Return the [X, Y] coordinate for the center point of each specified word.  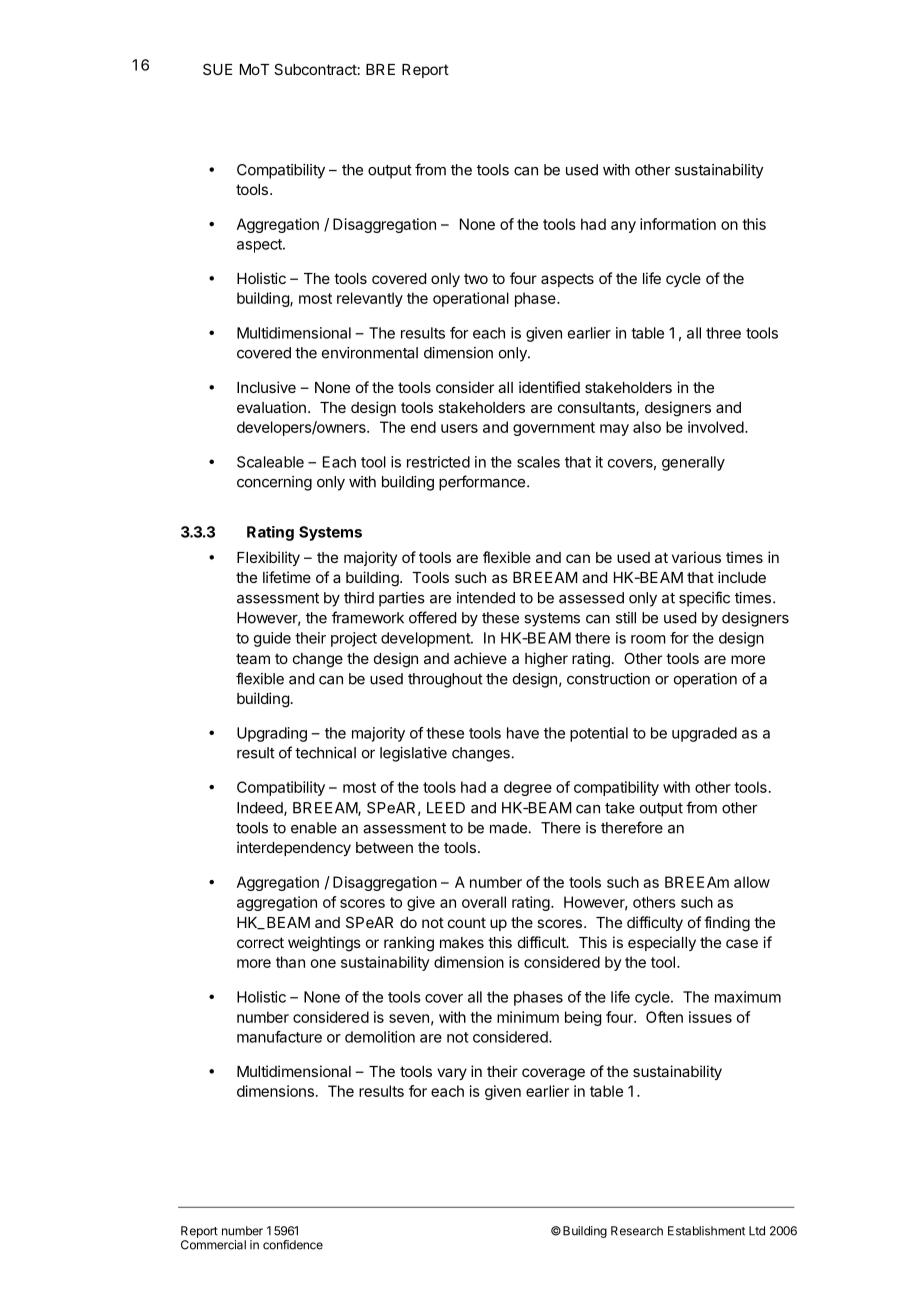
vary [452, 1074]
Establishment [706, 1231]
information [678, 224]
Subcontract [315, 69]
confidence [293, 1245]
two [476, 278]
